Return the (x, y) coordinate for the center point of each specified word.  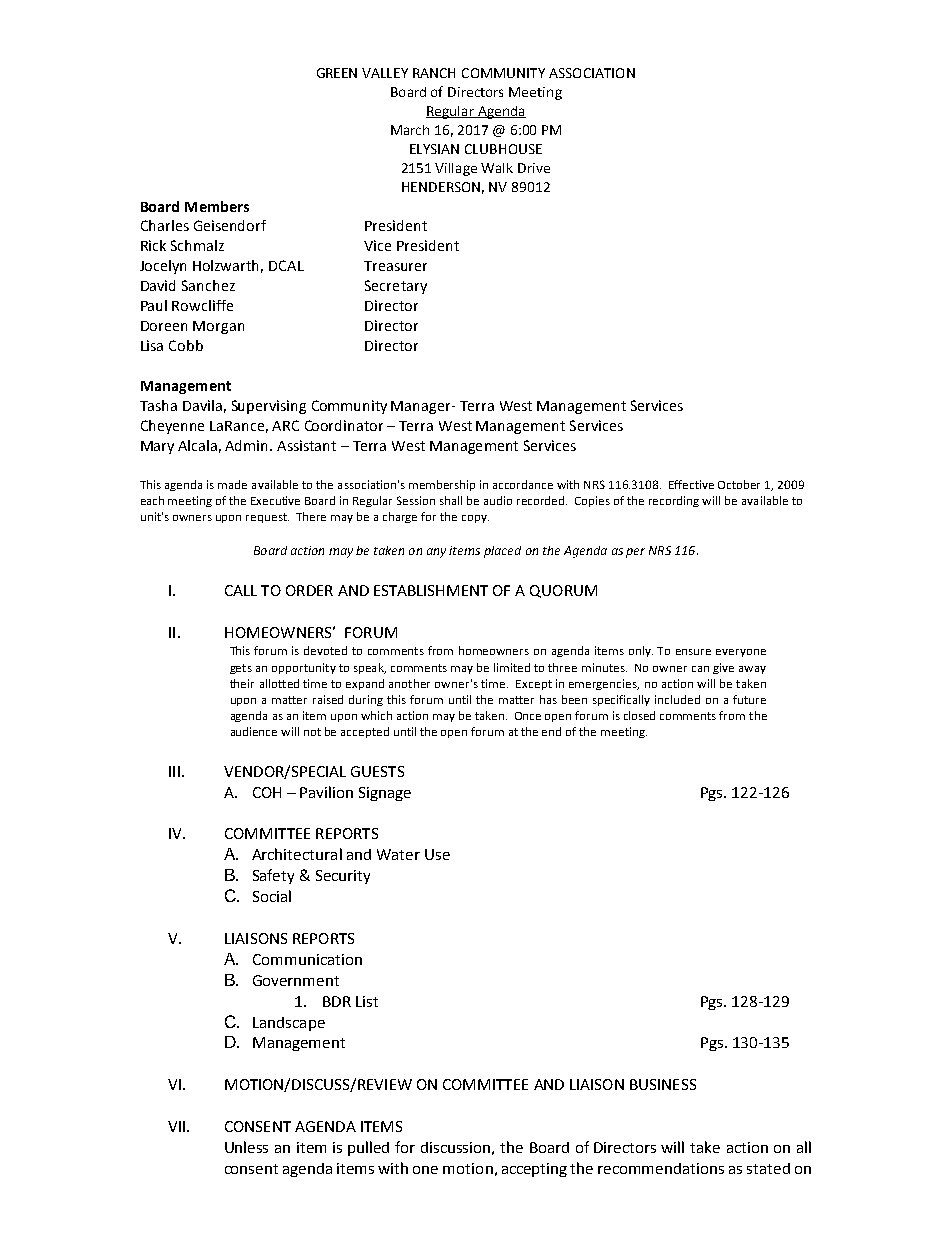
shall (451, 500)
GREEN (337, 73)
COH (267, 792)
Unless (246, 1147)
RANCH (434, 73)
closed (639, 715)
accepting (534, 1170)
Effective (691, 484)
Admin (248, 445)
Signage (385, 794)
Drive (534, 168)
